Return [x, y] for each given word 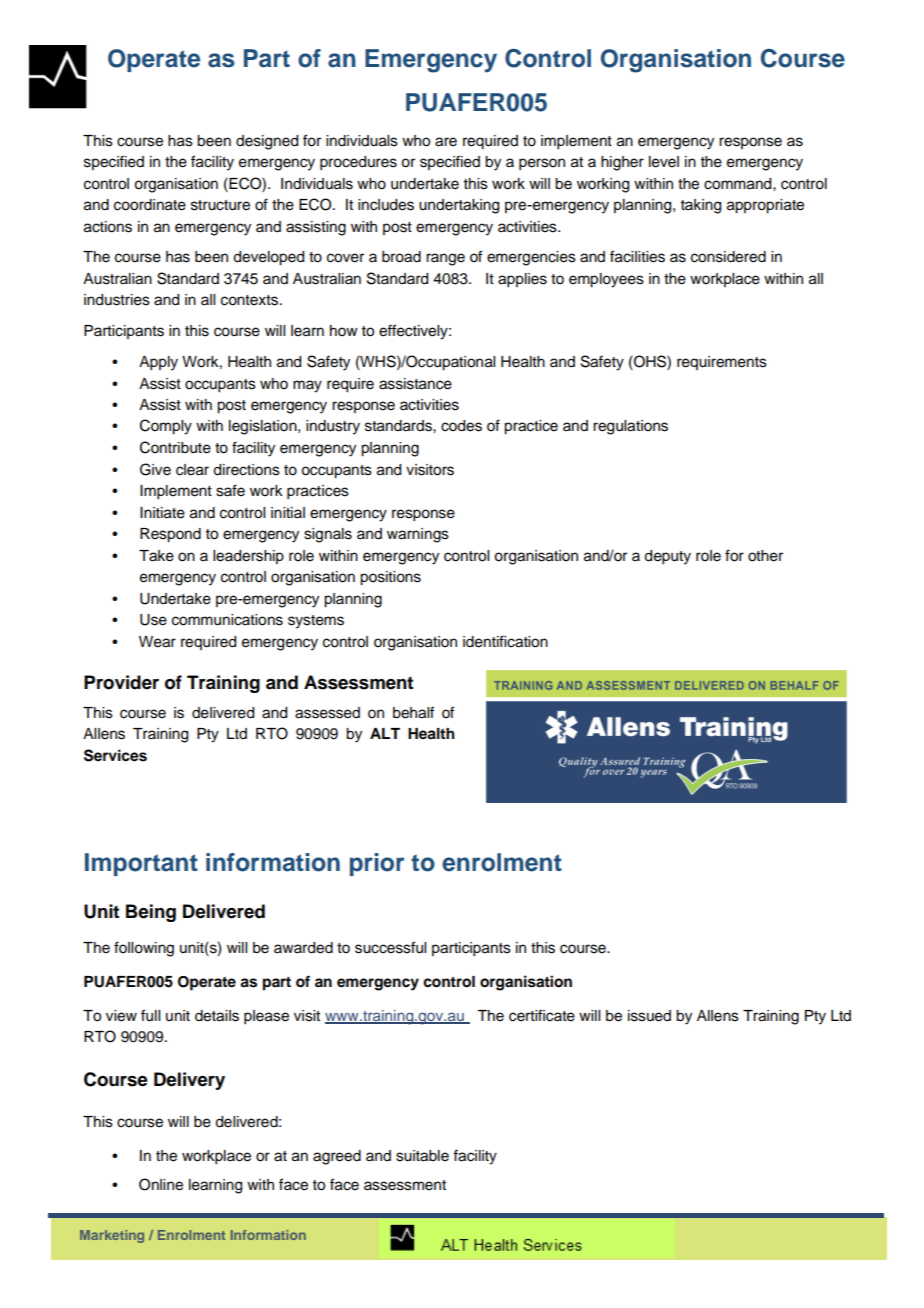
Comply [166, 427]
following [144, 949]
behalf [413, 712]
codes [461, 426]
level [664, 162]
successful [390, 947]
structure [220, 205]
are [446, 142]
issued [649, 1016]
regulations [630, 427]
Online [161, 1184]
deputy [667, 557]
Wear [157, 642]
